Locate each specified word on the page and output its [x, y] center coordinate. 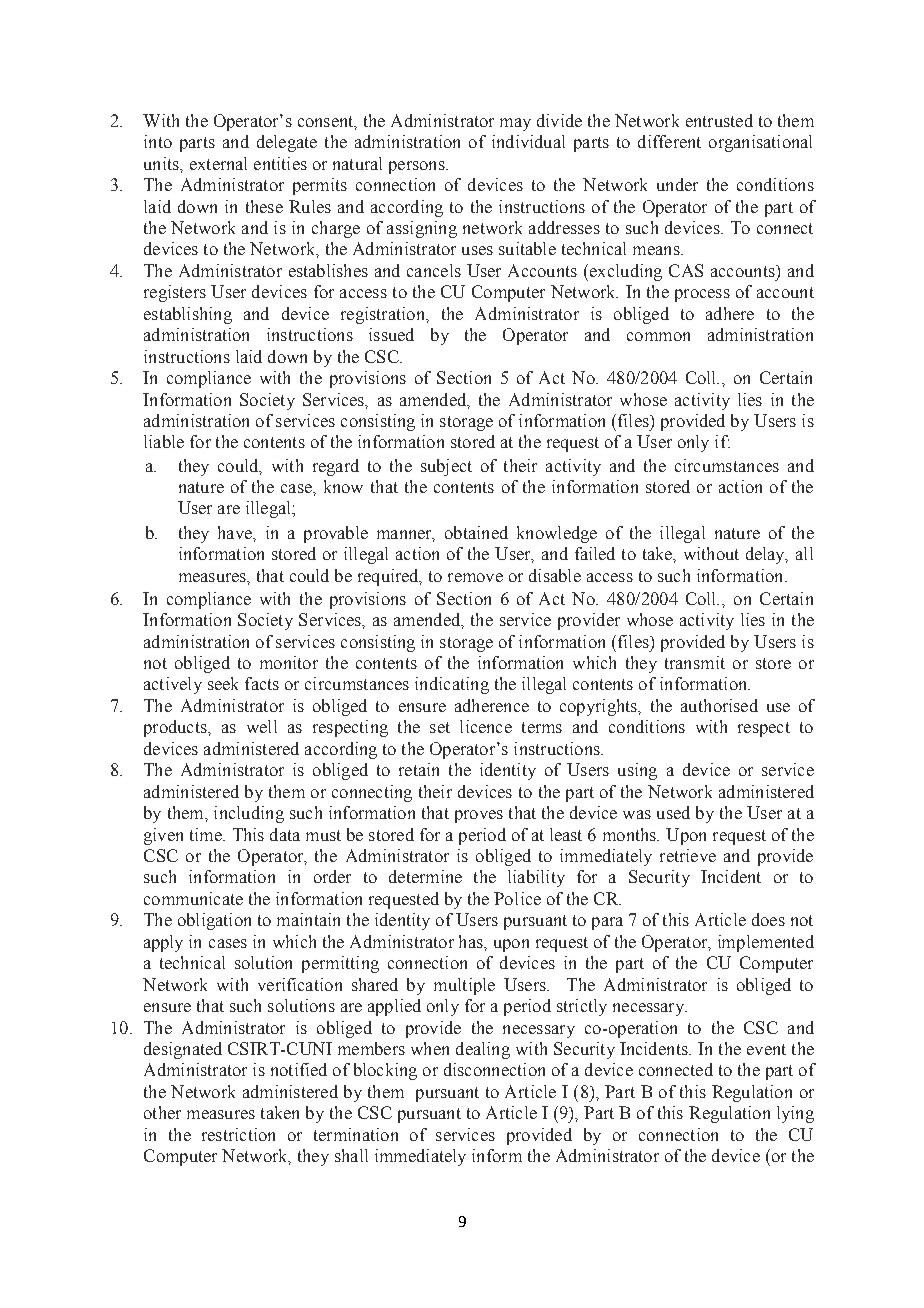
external [218, 163]
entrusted [719, 120]
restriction [238, 1134]
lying [795, 1114]
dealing [483, 1050]
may [515, 124]
